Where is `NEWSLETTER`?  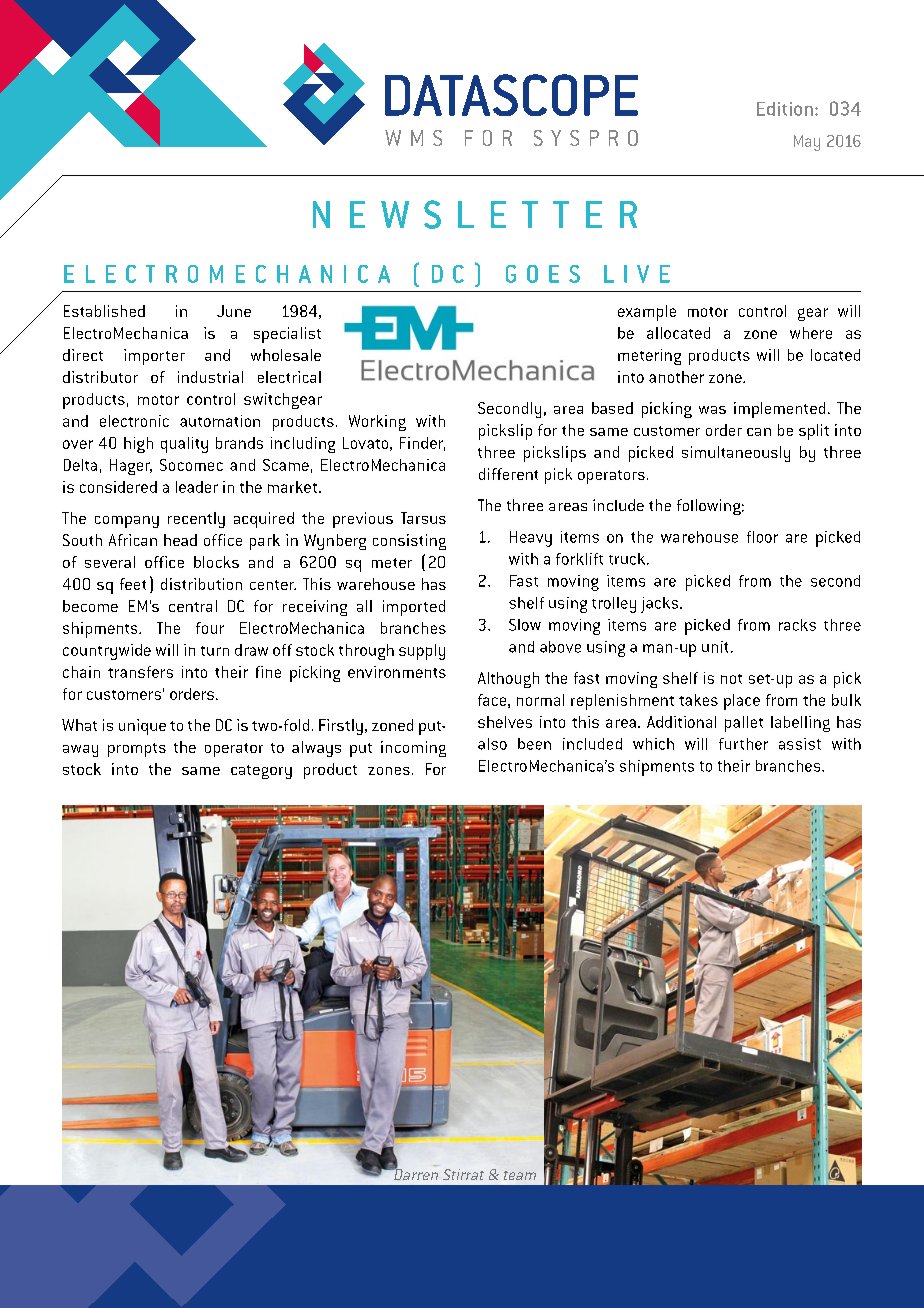
NEWSLETTER is located at coordinates (475, 214).
